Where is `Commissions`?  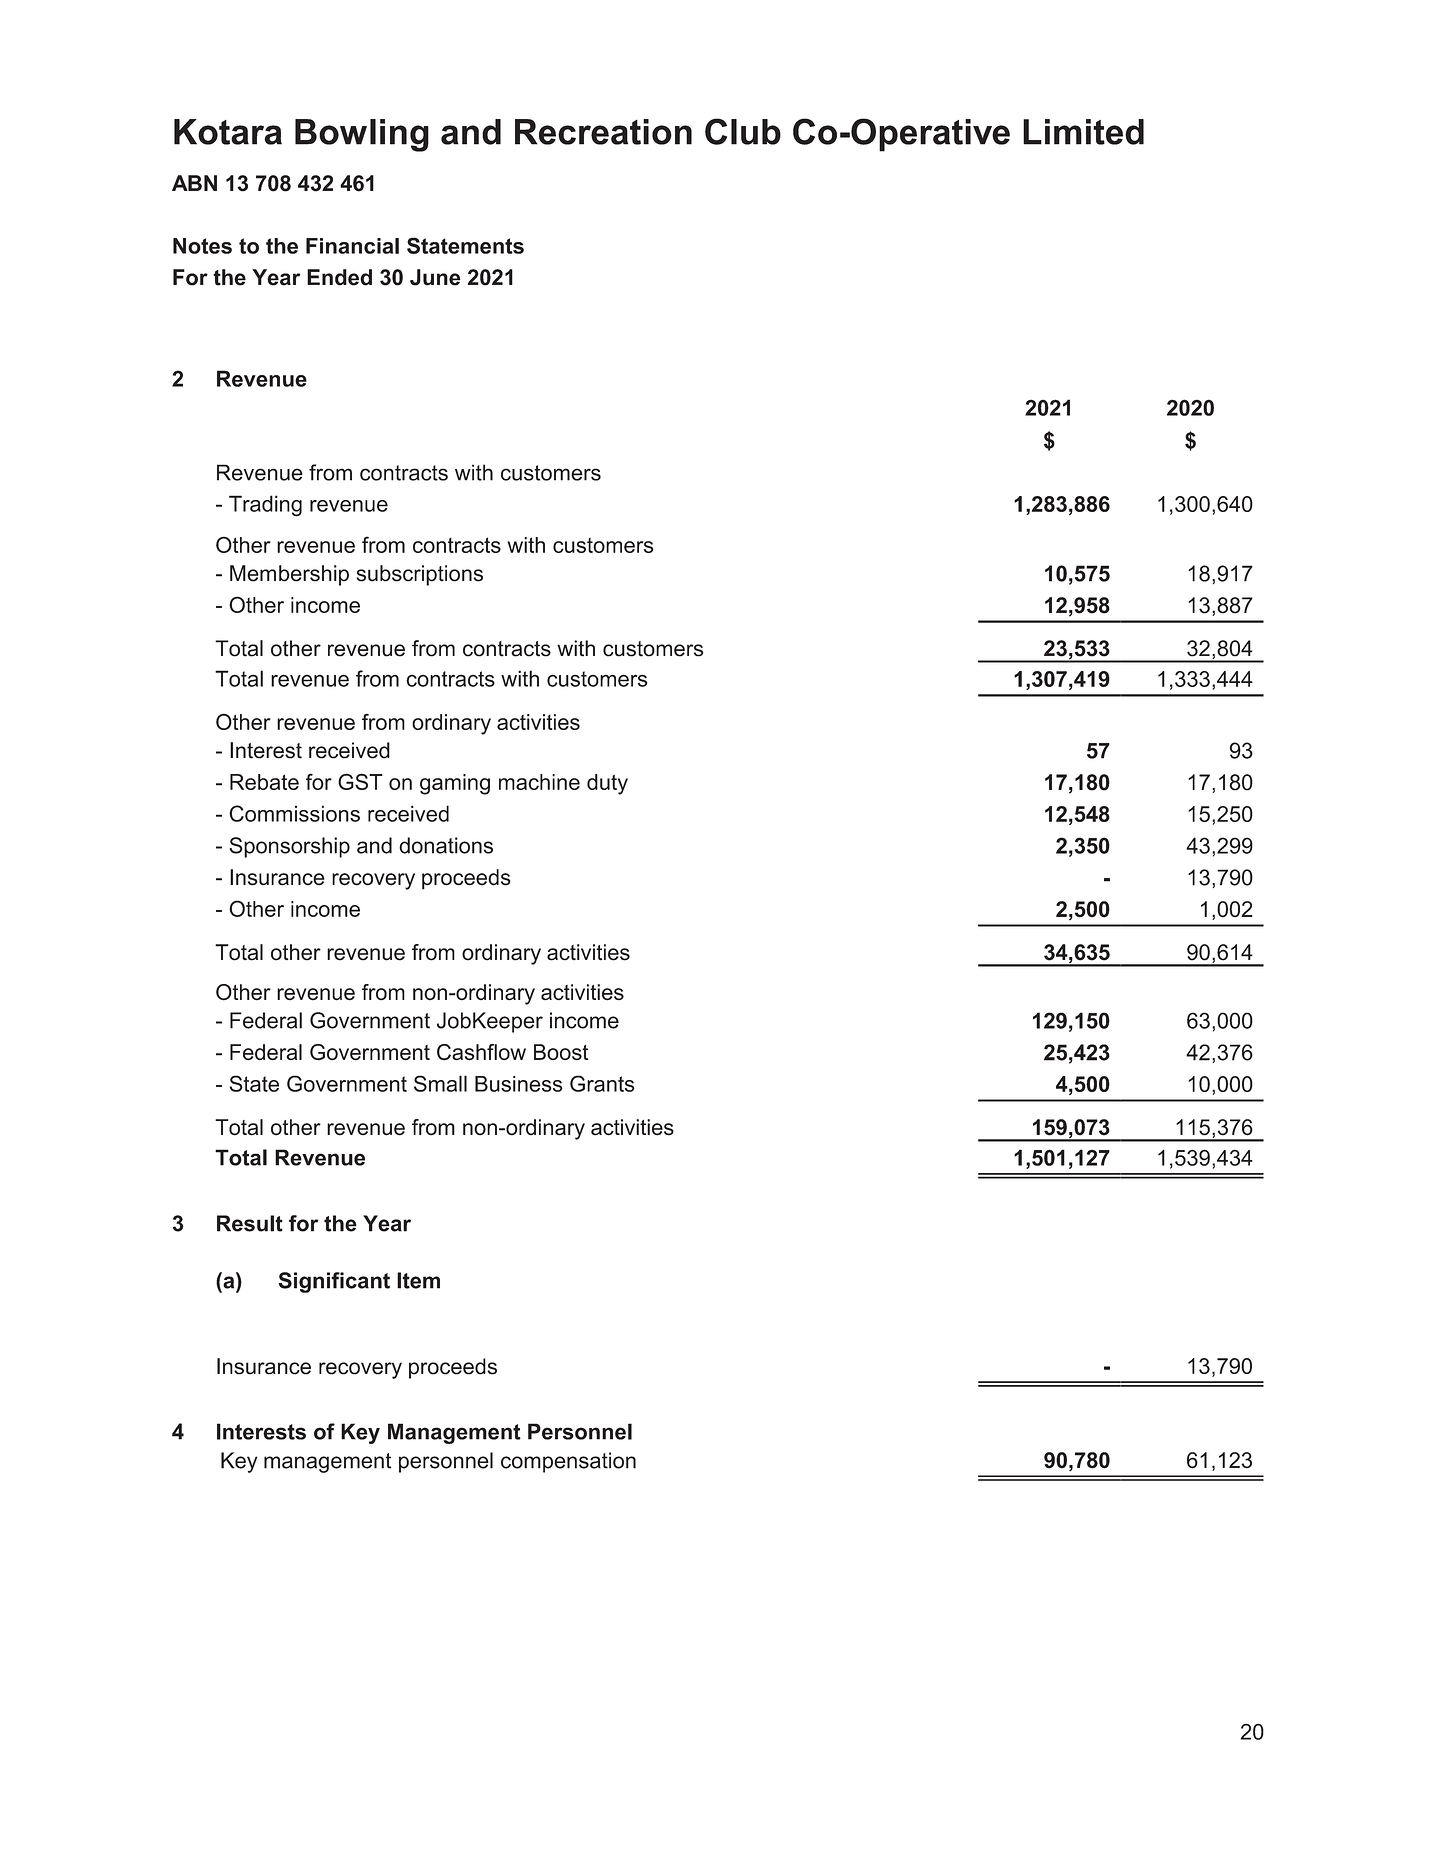 Commissions is located at coordinates (294, 813).
